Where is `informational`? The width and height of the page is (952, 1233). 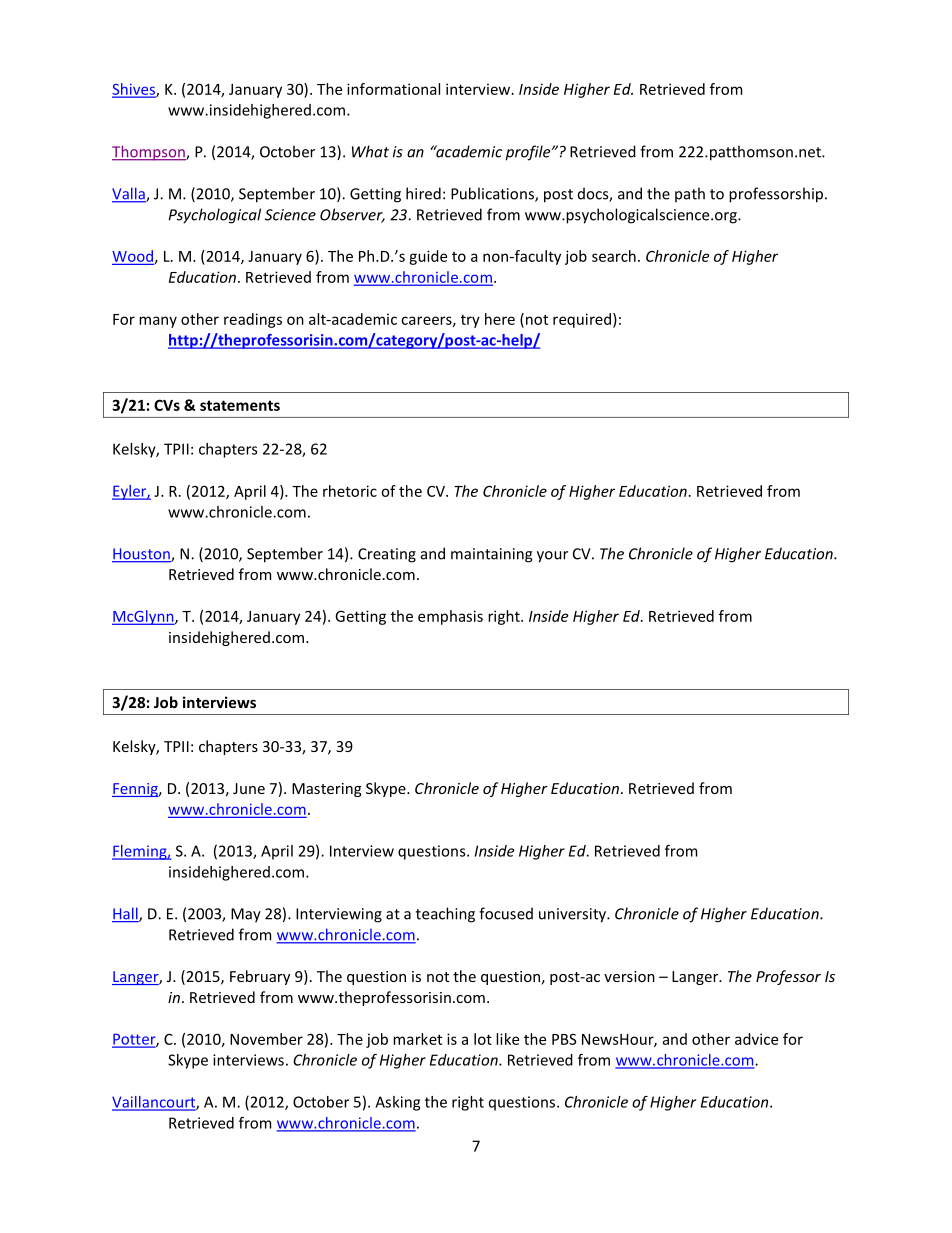 informational is located at coordinates (393, 89).
